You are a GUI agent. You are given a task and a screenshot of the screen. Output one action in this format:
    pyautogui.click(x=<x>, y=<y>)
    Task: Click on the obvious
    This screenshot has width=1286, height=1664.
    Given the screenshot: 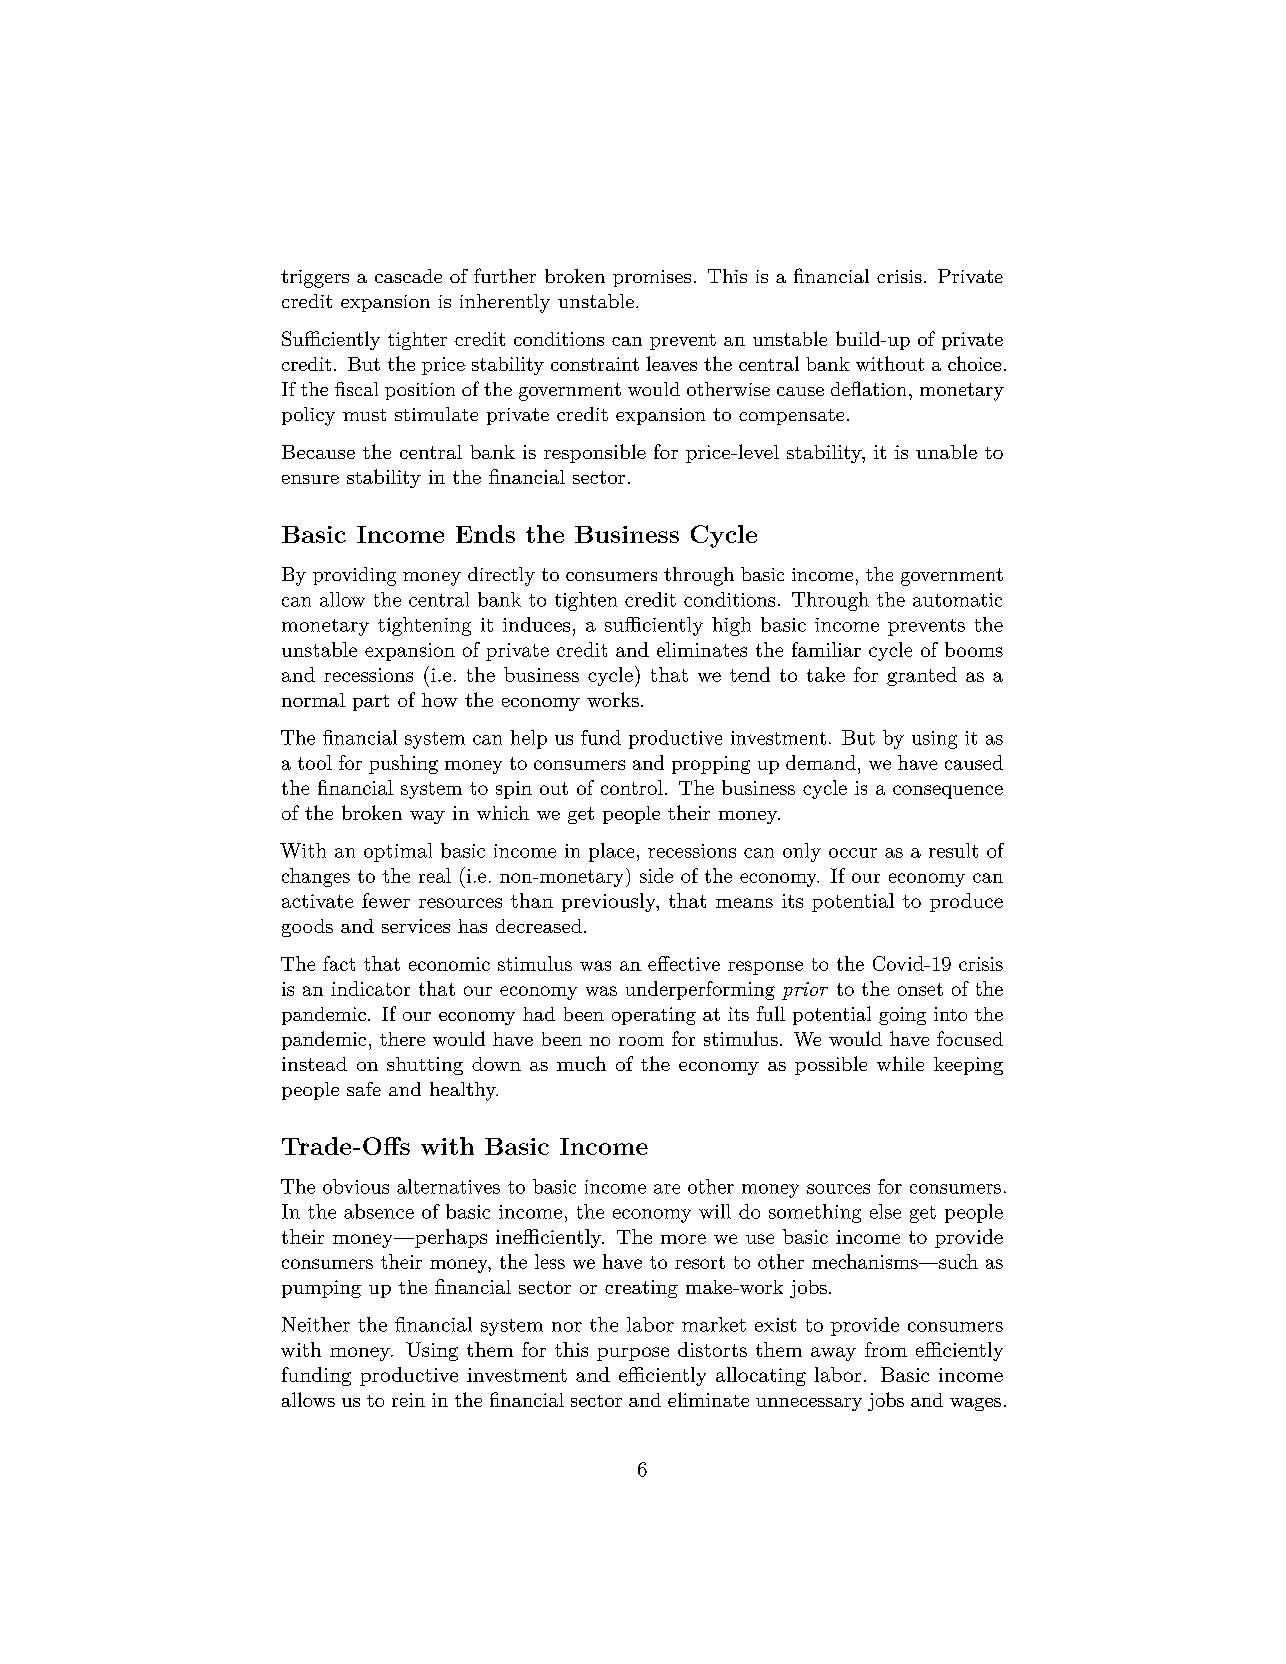 What is the action you would take?
    pyautogui.click(x=356, y=1186)
